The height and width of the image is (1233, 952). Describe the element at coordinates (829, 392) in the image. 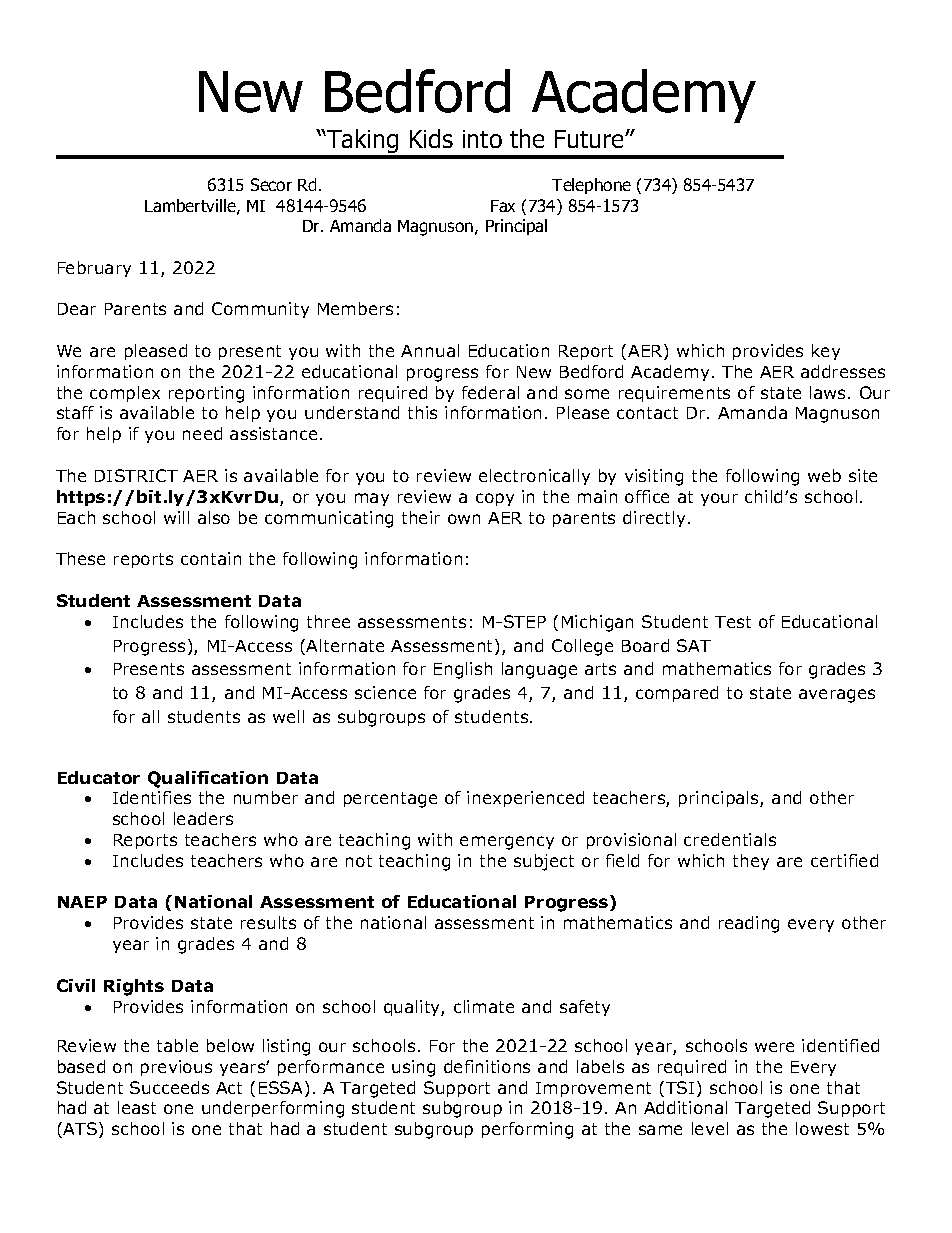

I see `laws` at that location.
